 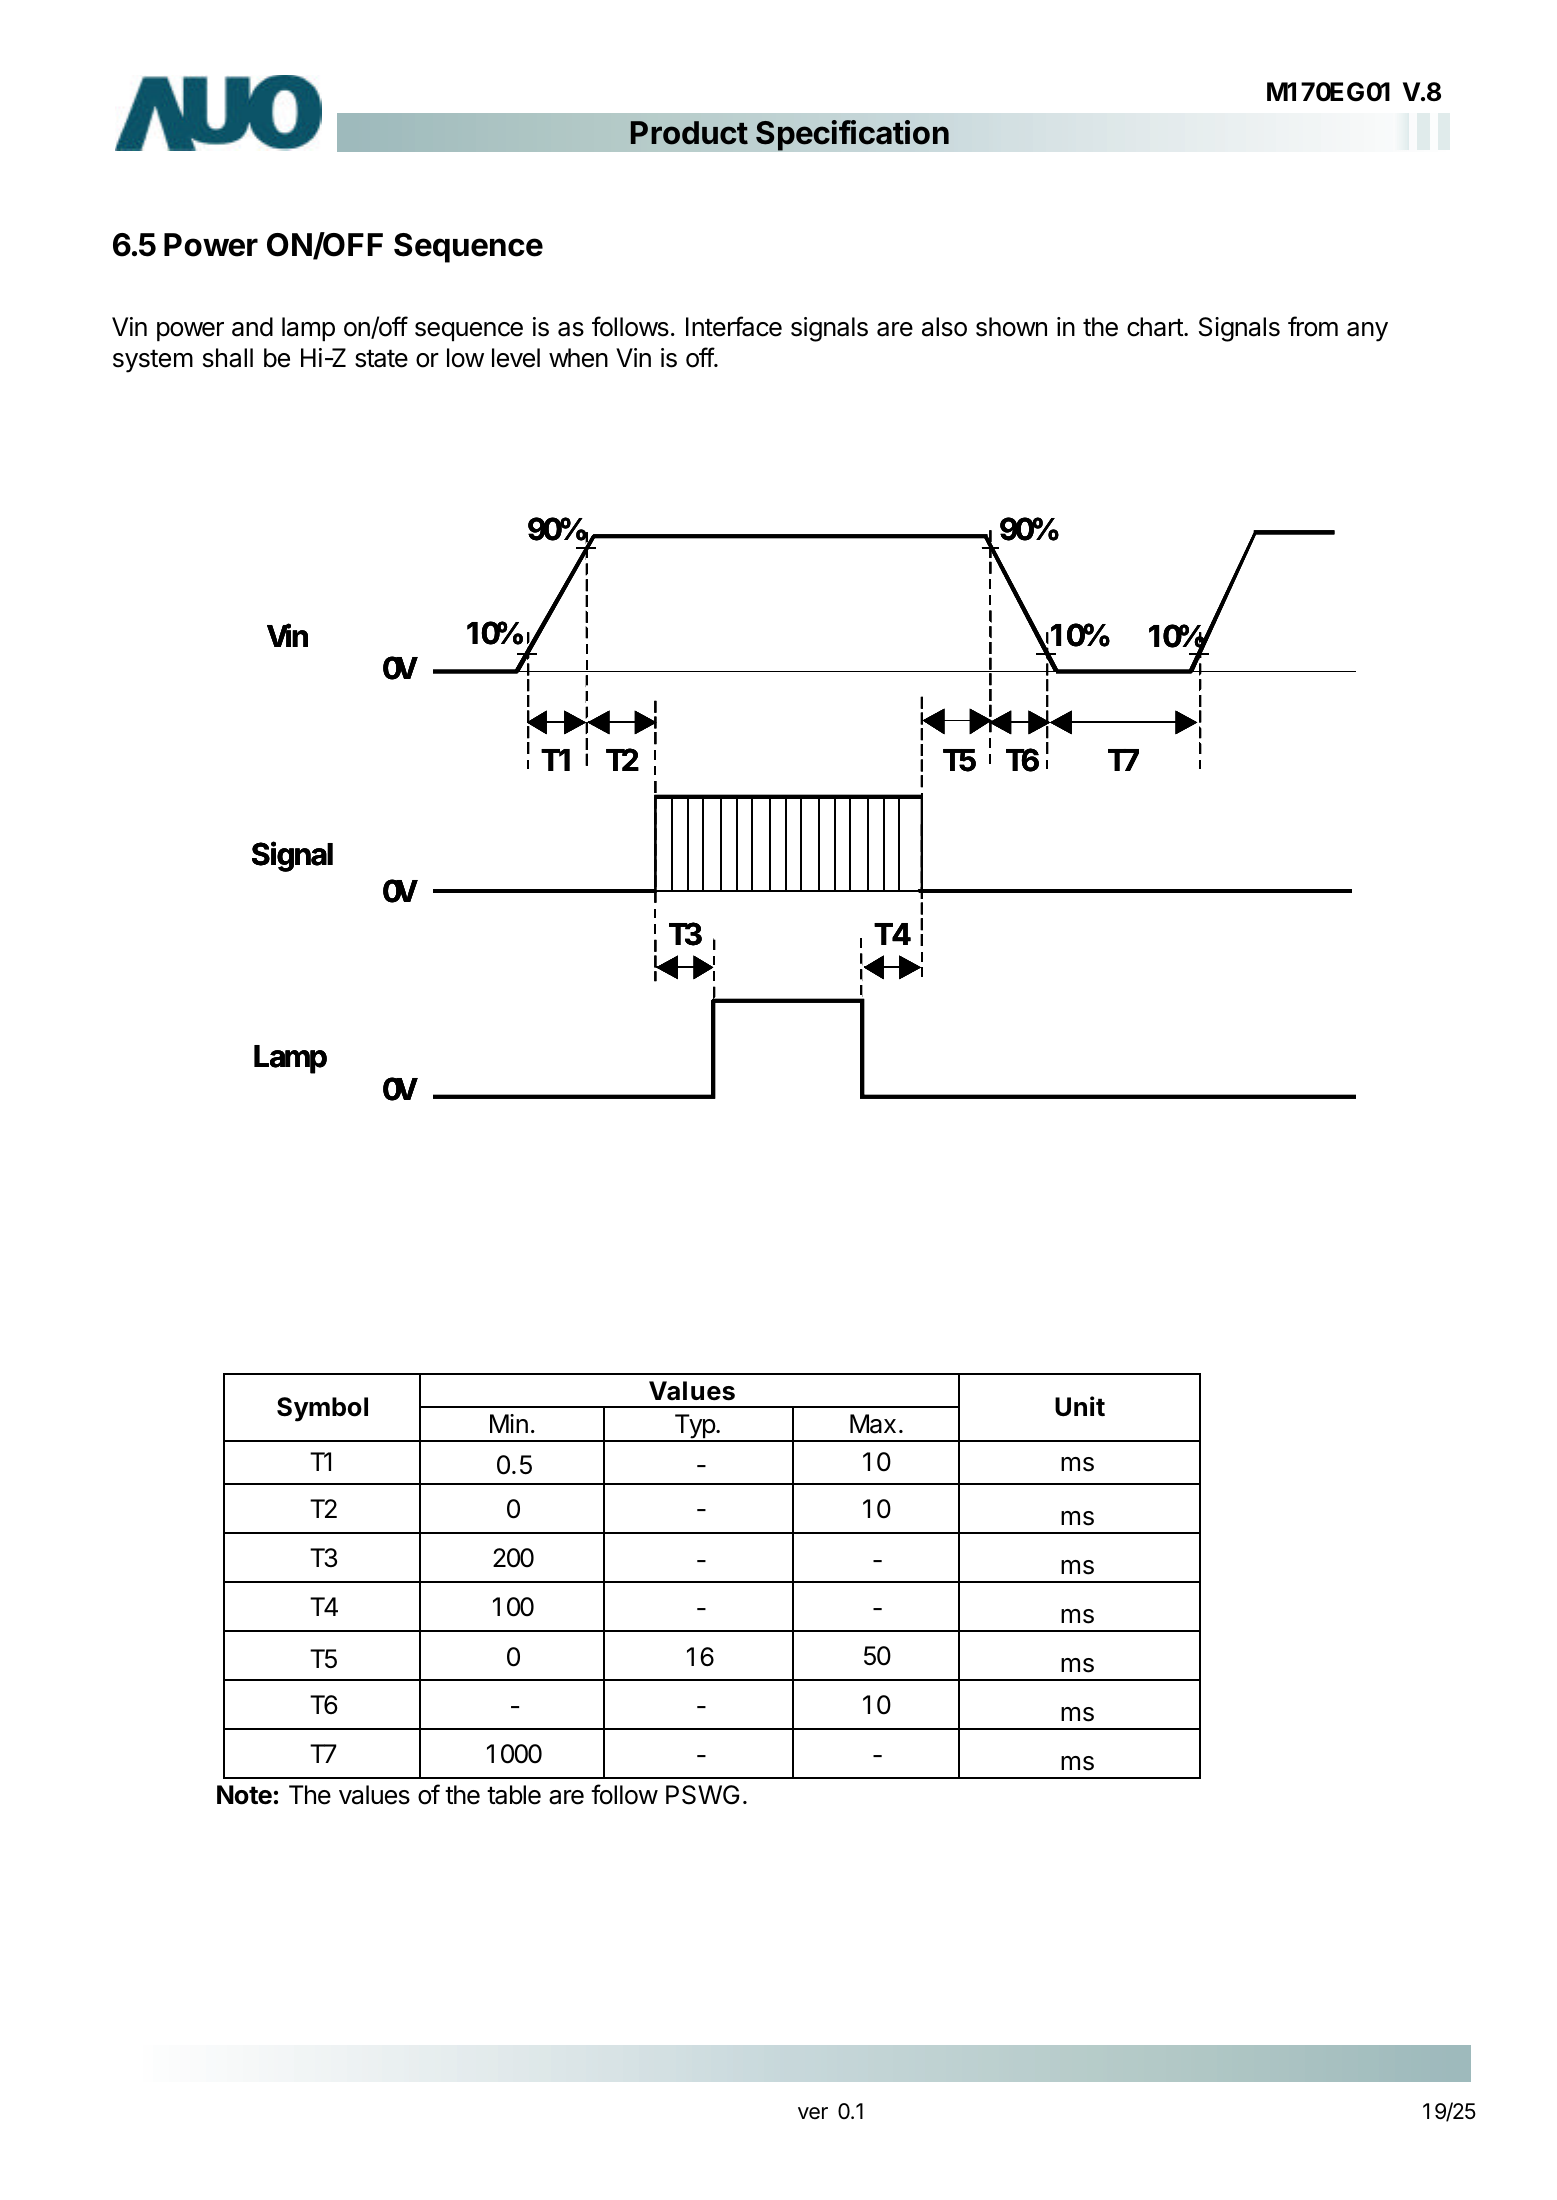 I want to click on shall, so click(x=228, y=358).
